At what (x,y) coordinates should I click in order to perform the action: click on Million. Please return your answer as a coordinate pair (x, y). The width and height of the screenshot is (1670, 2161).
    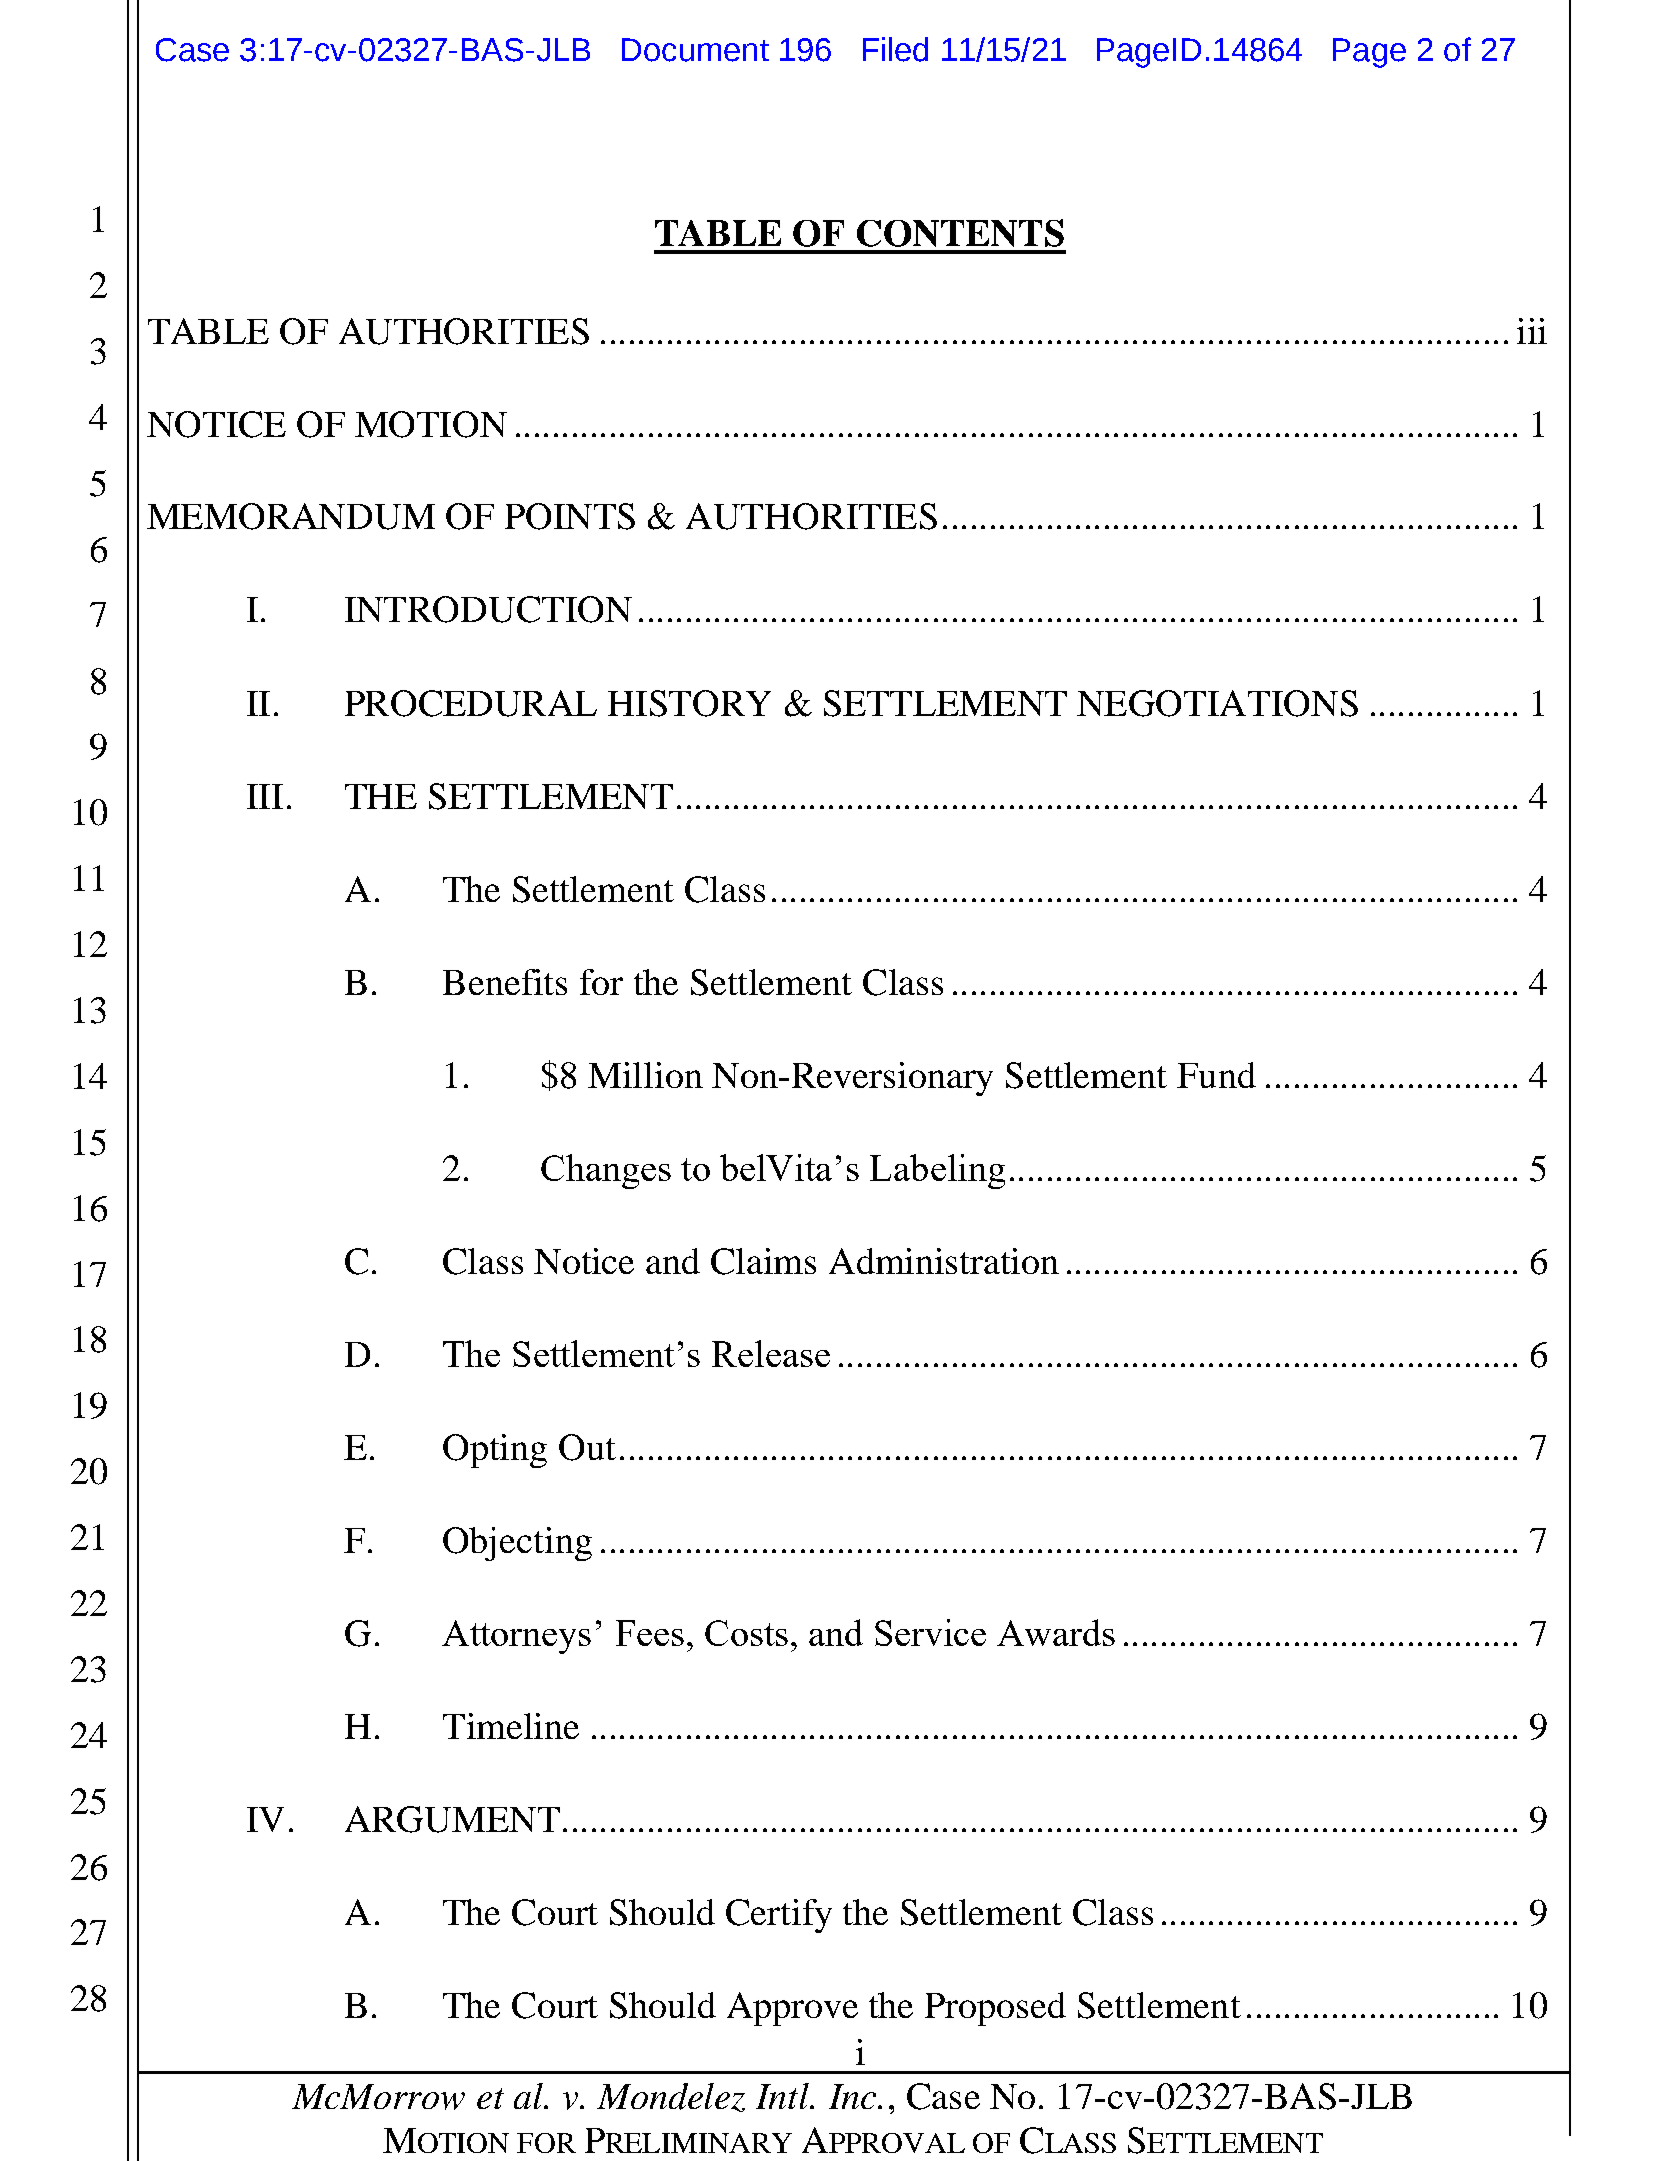
    Looking at the image, I should click on (645, 1075).
